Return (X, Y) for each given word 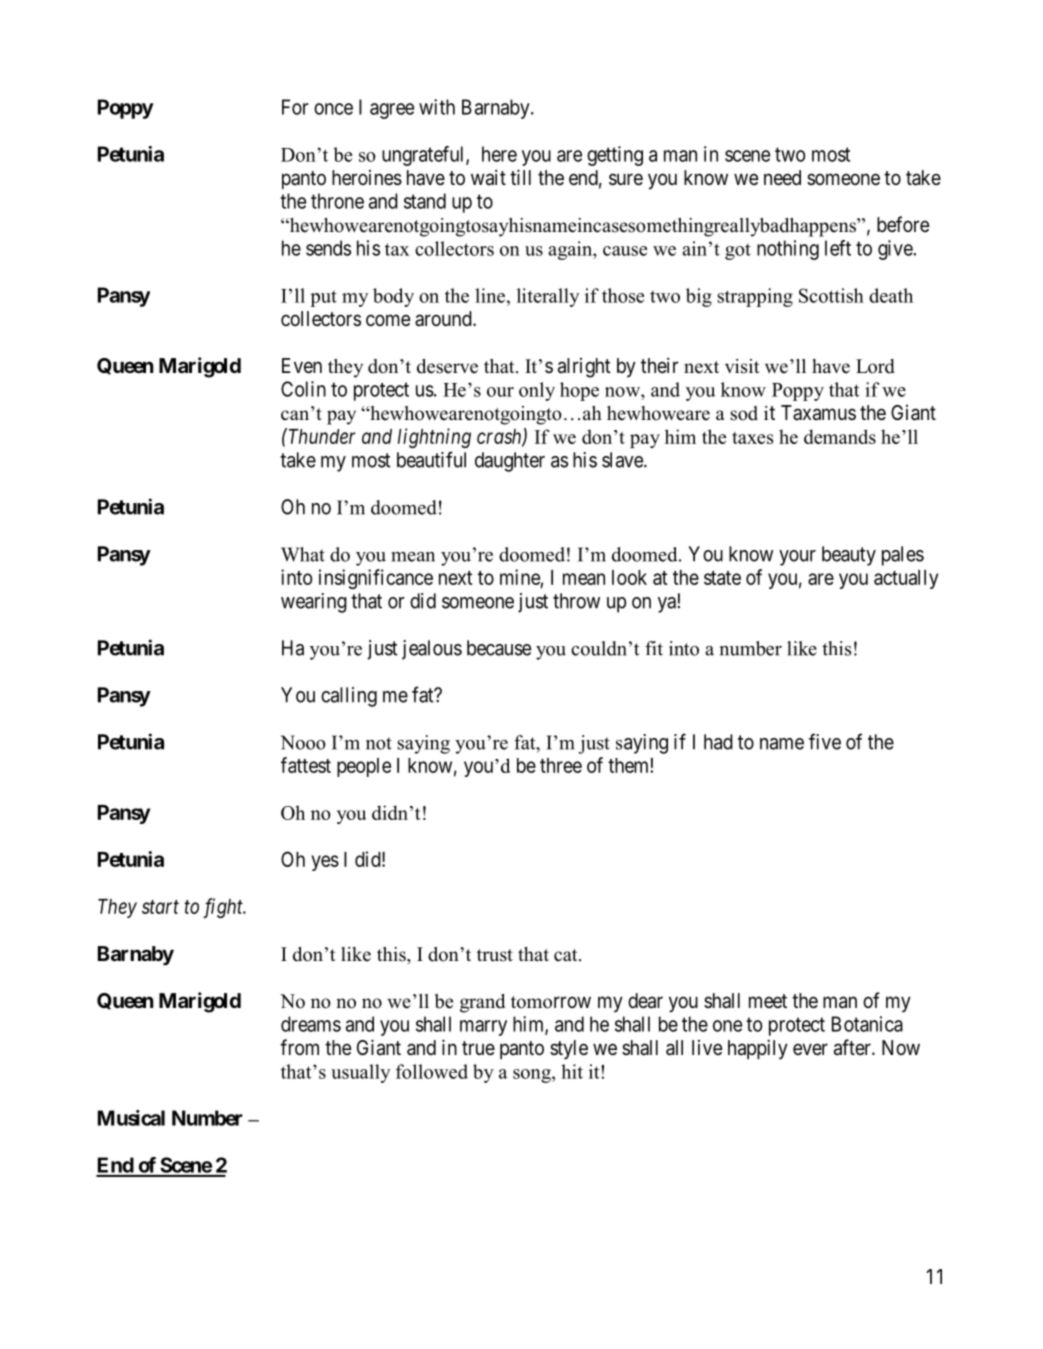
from (299, 1047)
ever (810, 1049)
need (782, 177)
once (333, 109)
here (499, 154)
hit (572, 1071)
